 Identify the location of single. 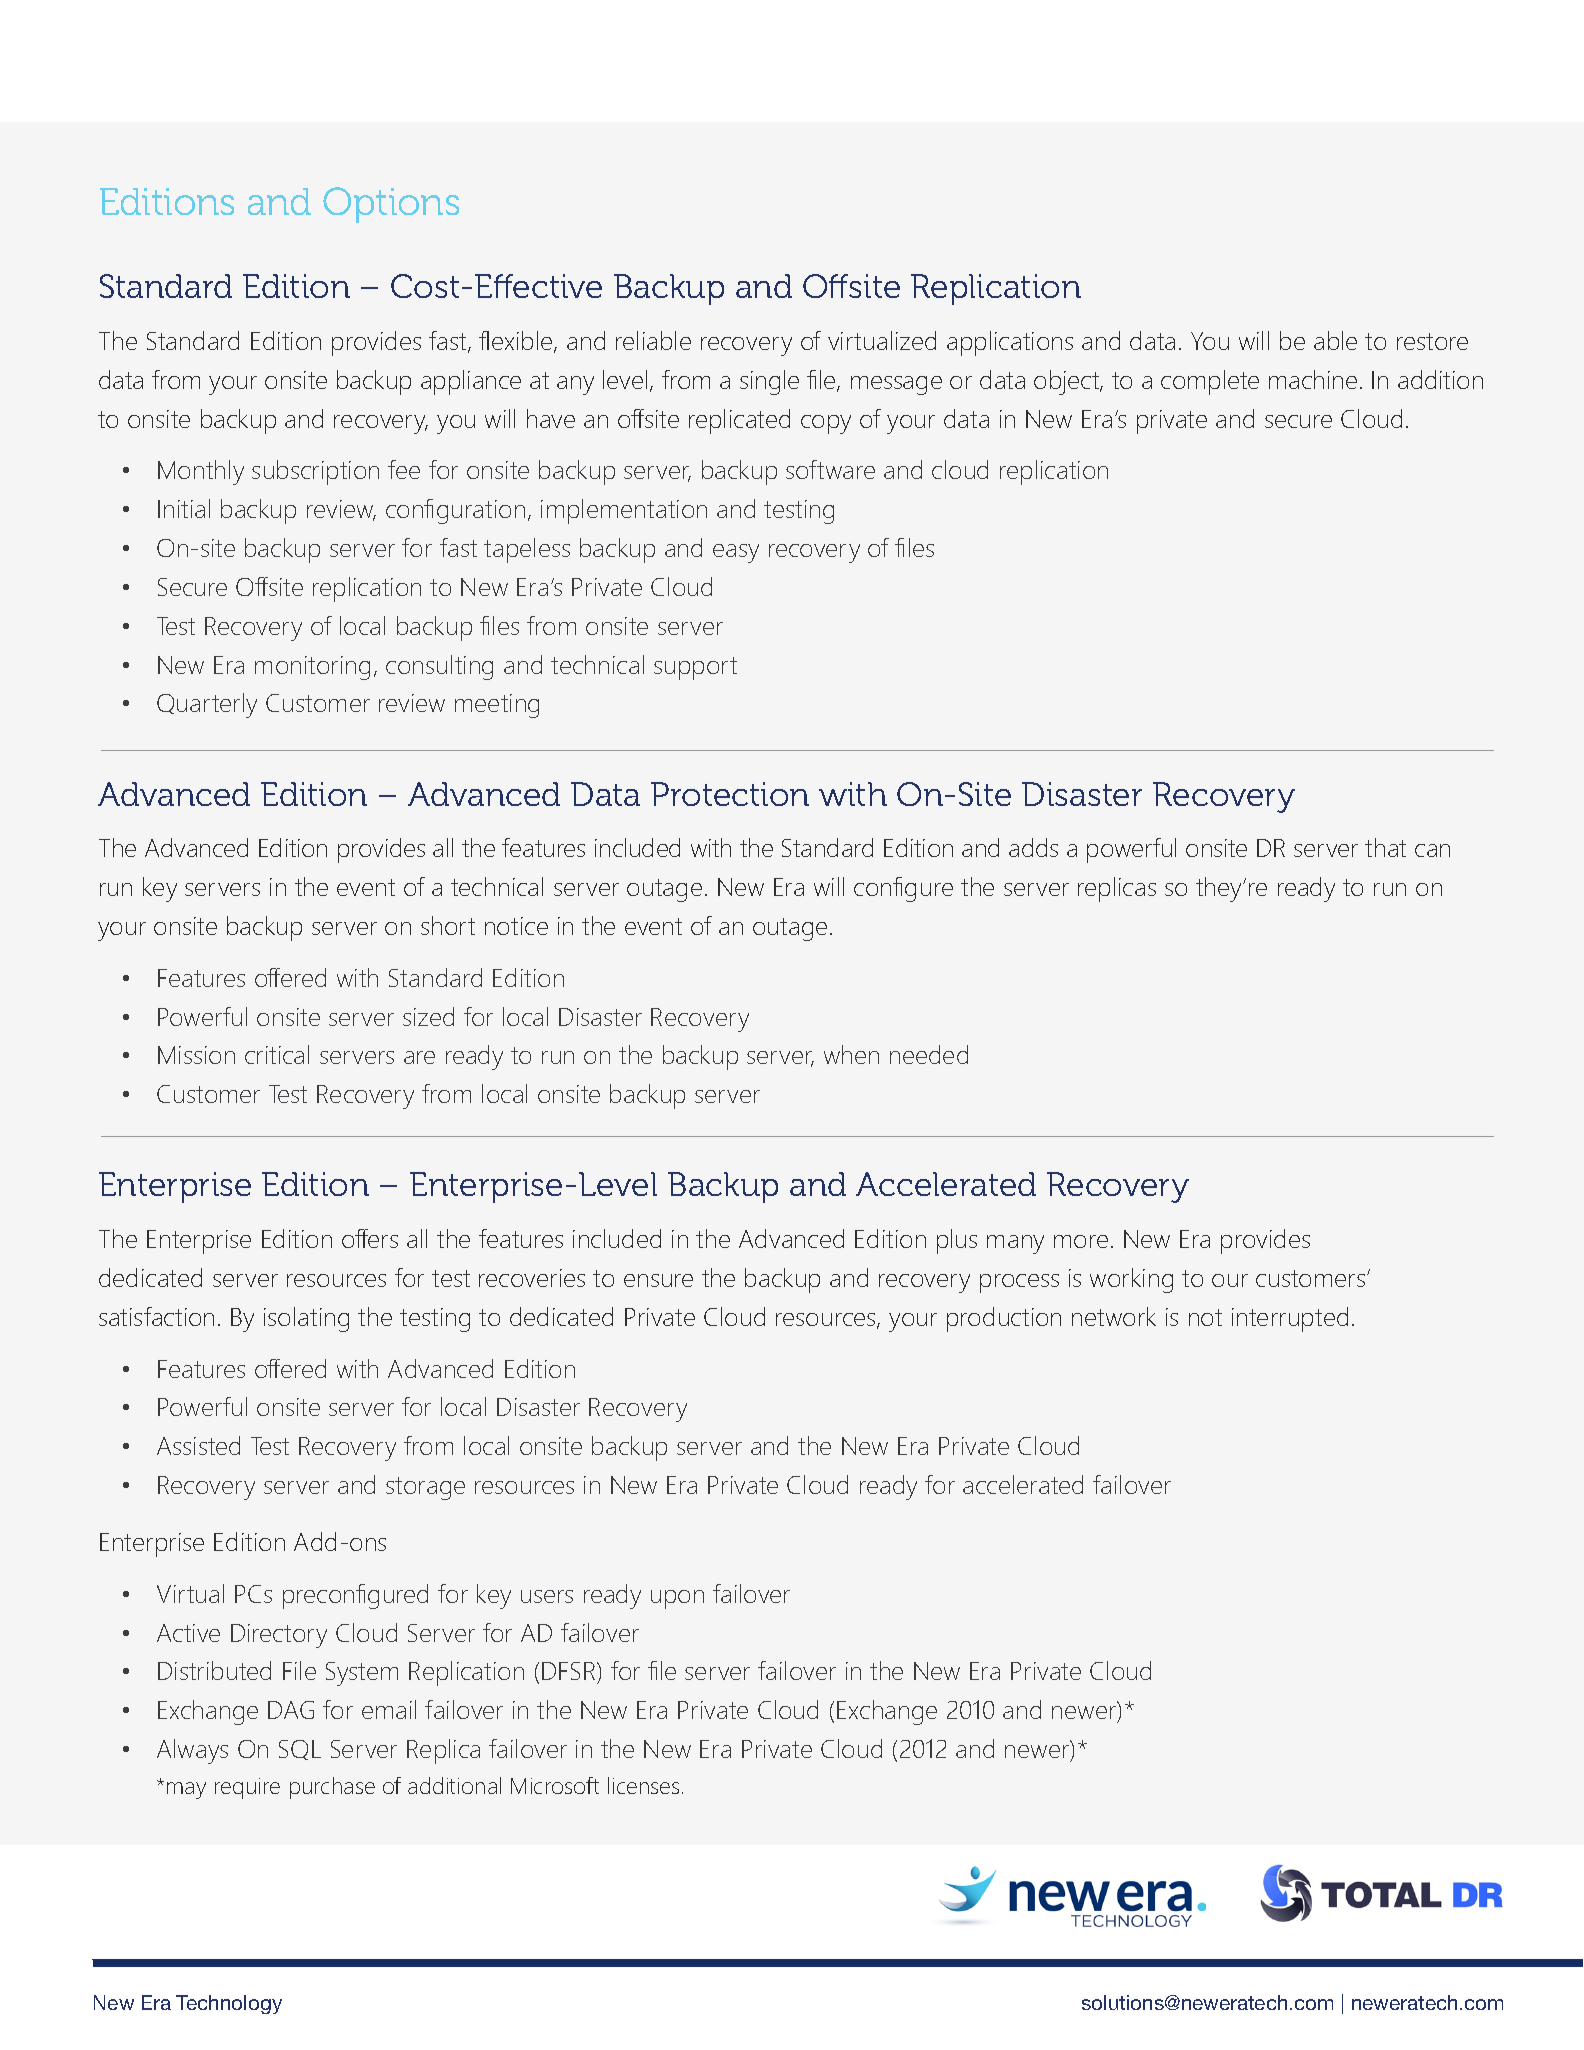
(769, 382).
